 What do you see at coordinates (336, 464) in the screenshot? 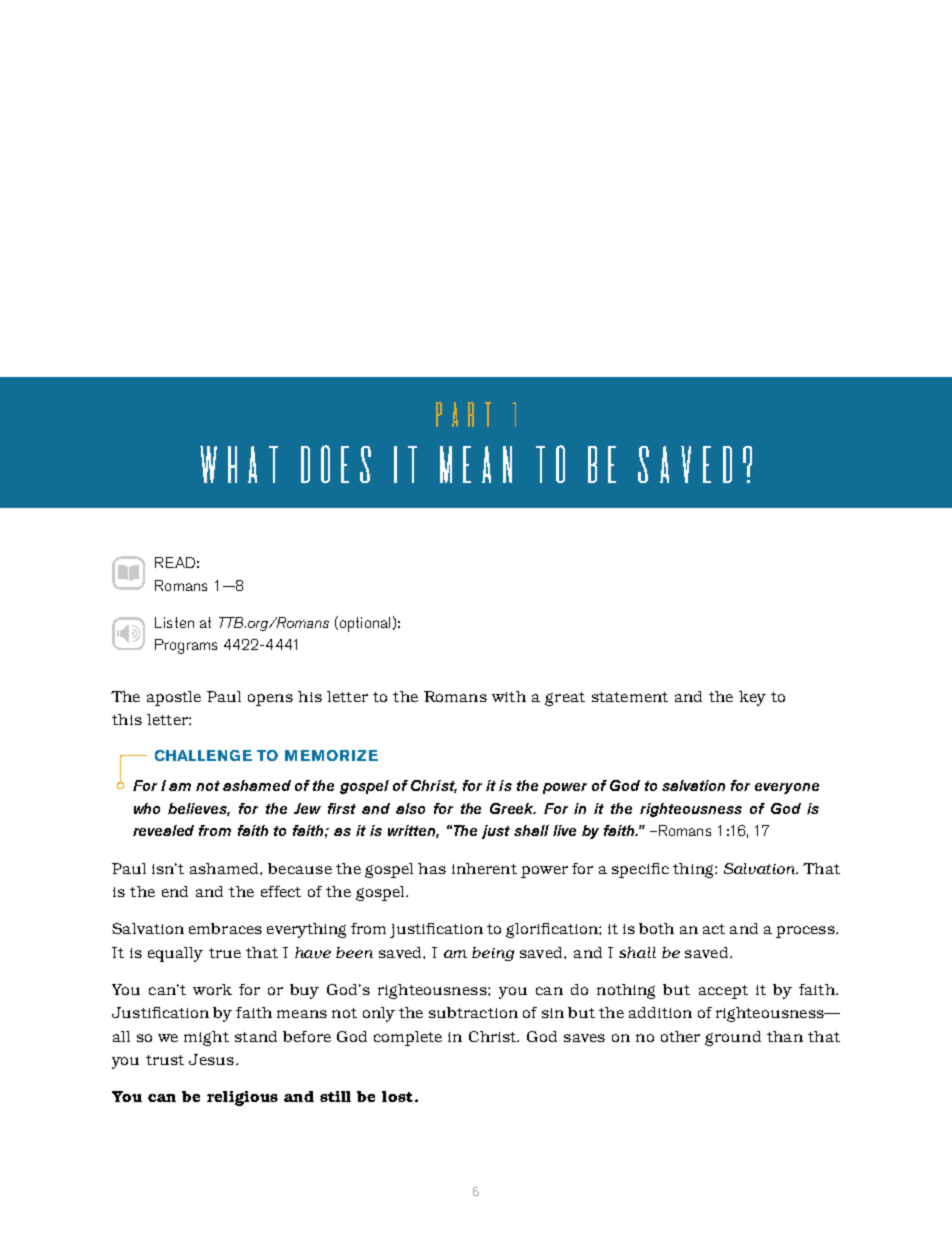
I see `does` at bounding box center [336, 464].
